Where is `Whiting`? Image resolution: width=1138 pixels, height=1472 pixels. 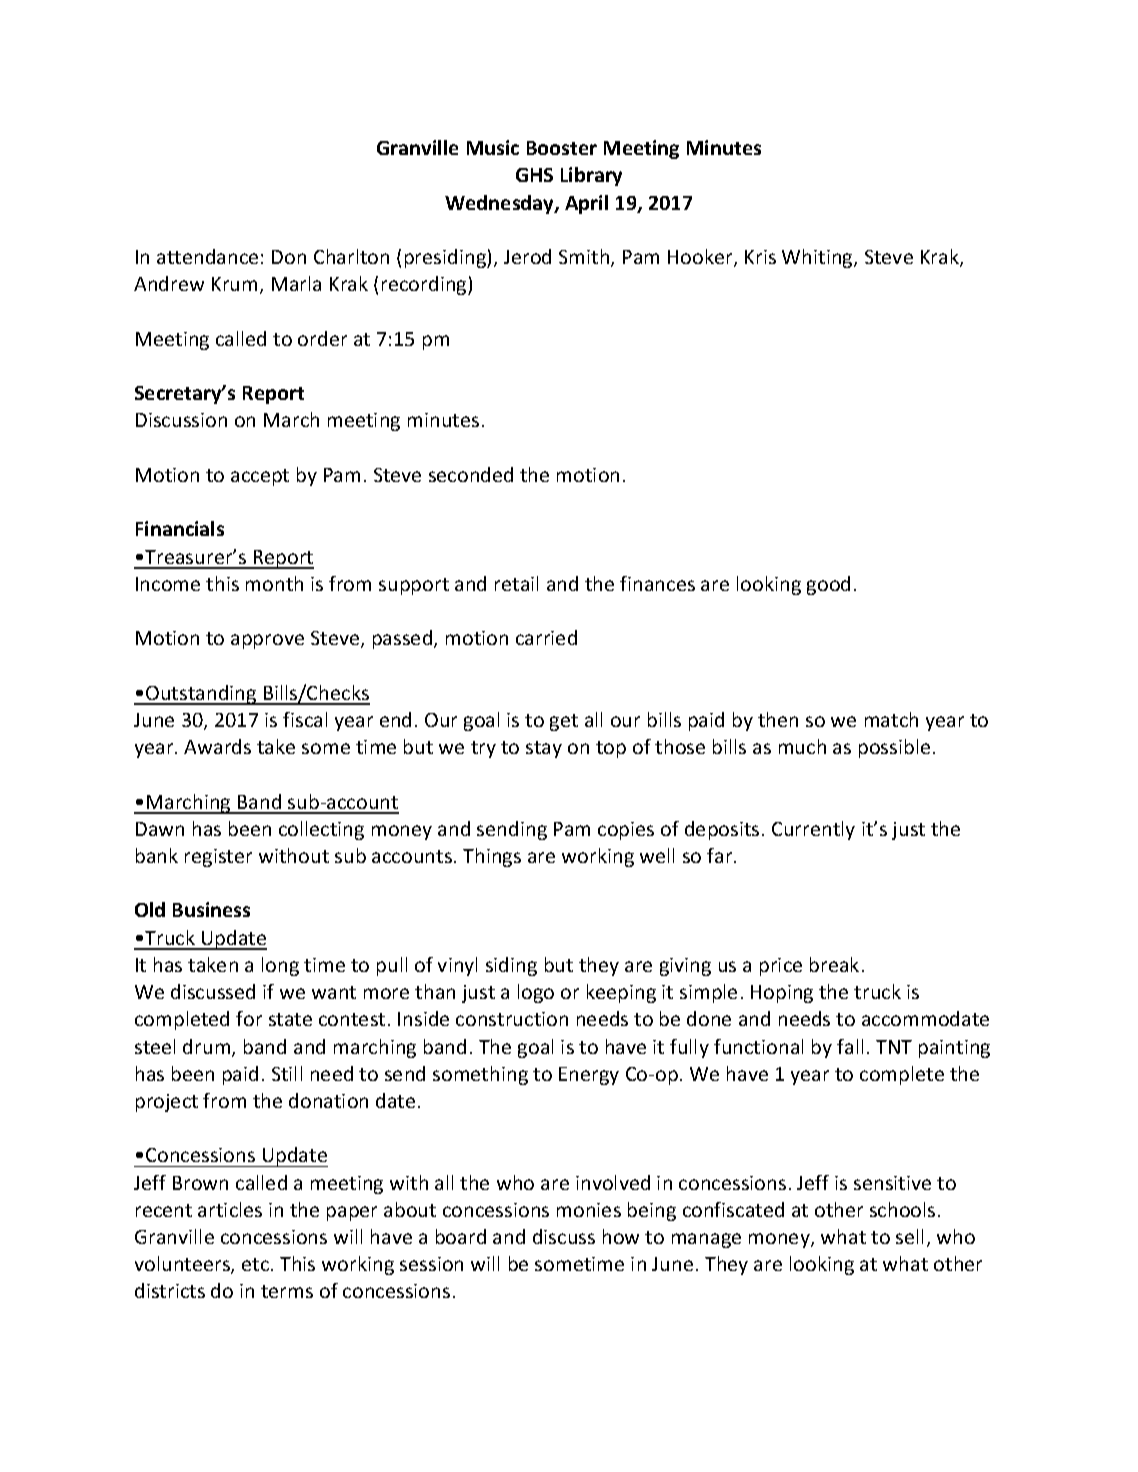 Whiting is located at coordinates (818, 258).
